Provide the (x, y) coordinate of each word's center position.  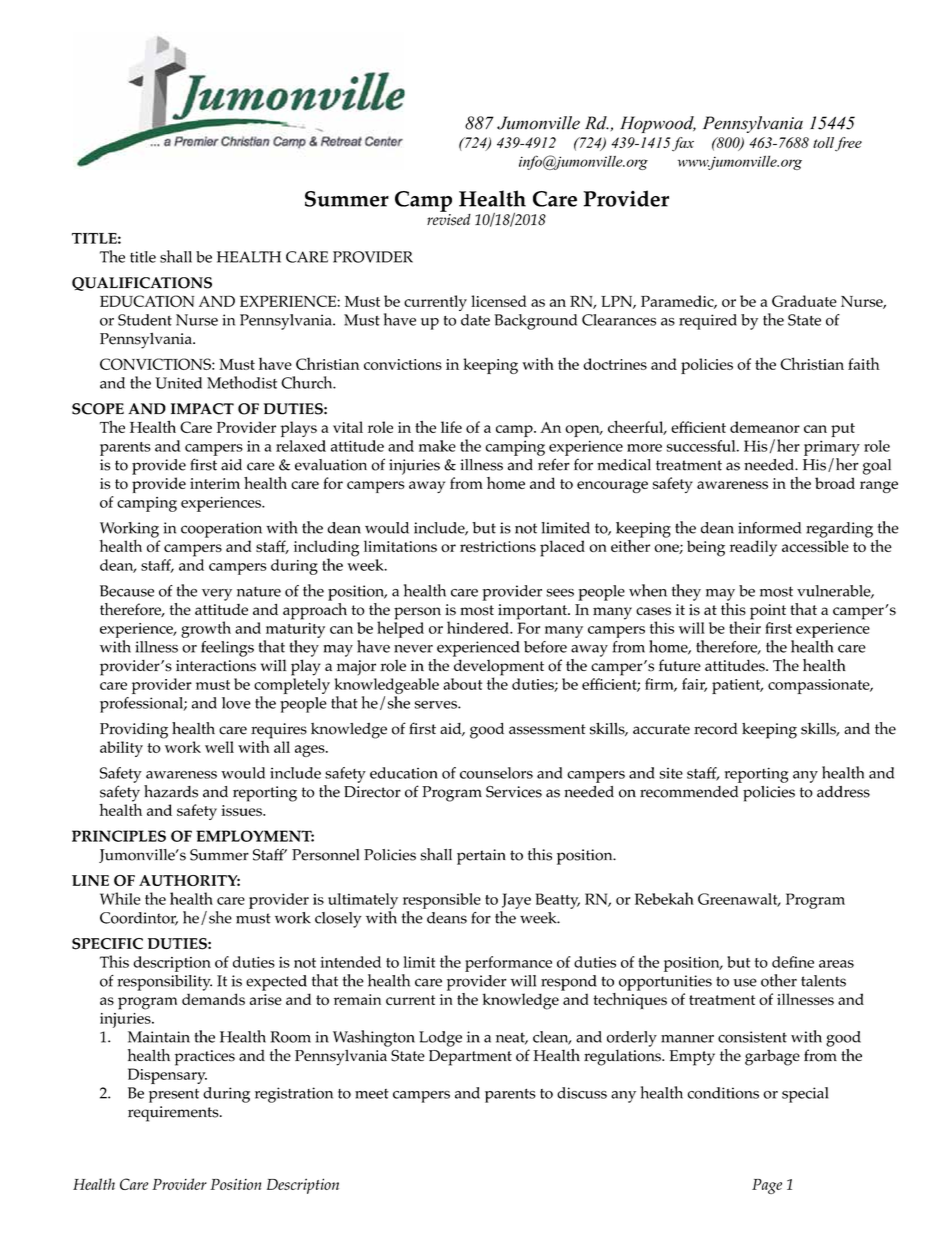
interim (215, 483)
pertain (481, 857)
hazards (171, 791)
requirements (174, 1114)
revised (449, 218)
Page (767, 1186)
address (843, 792)
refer (554, 464)
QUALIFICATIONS (142, 284)
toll (823, 142)
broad (835, 483)
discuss (582, 1093)
